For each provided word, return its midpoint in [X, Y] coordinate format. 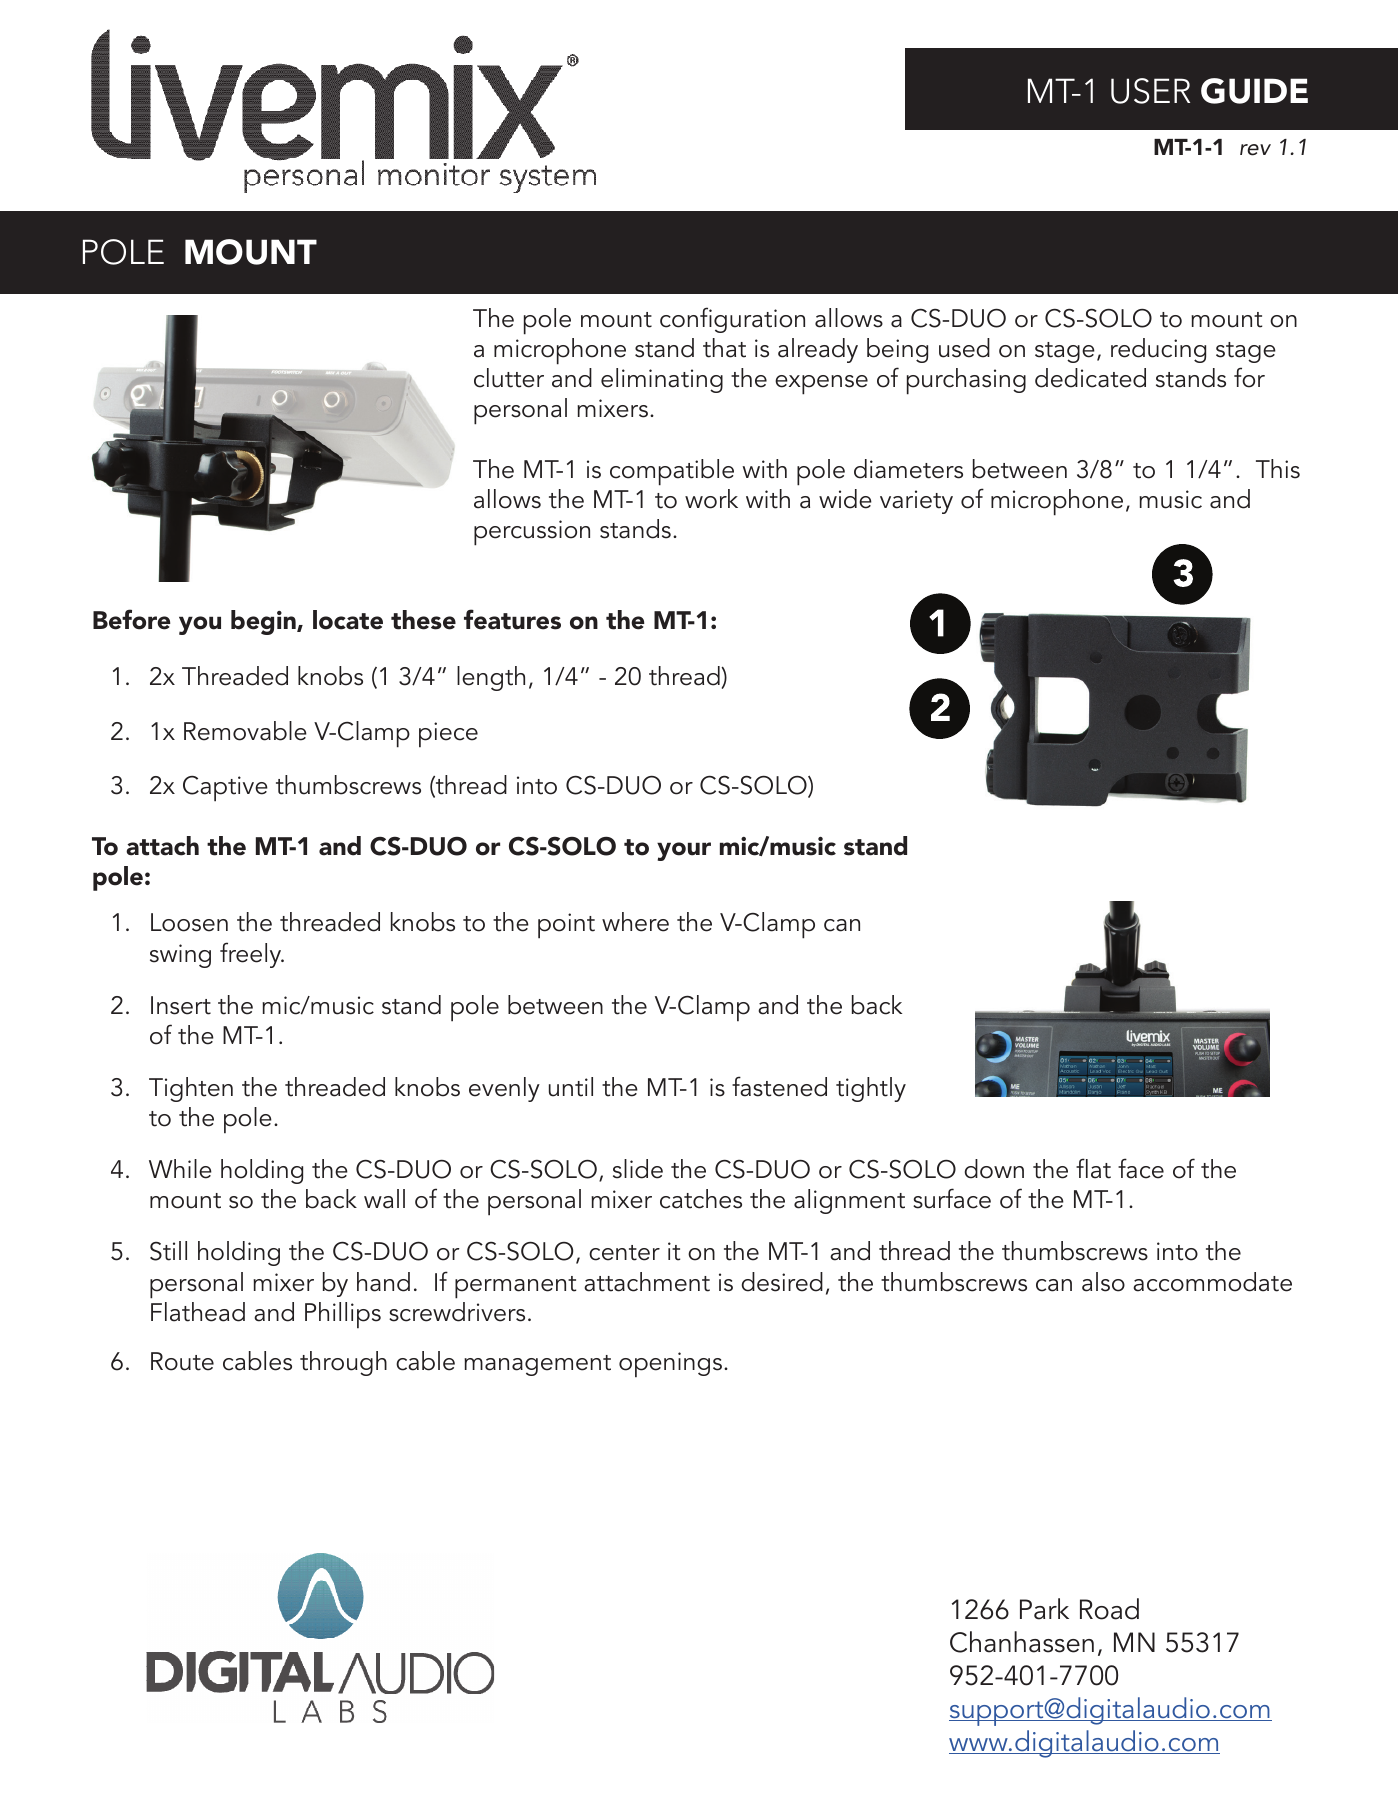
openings [670, 1365]
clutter [509, 378]
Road [1109, 1609]
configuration [732, 320]
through [343, 1363]
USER [1150, 91]
